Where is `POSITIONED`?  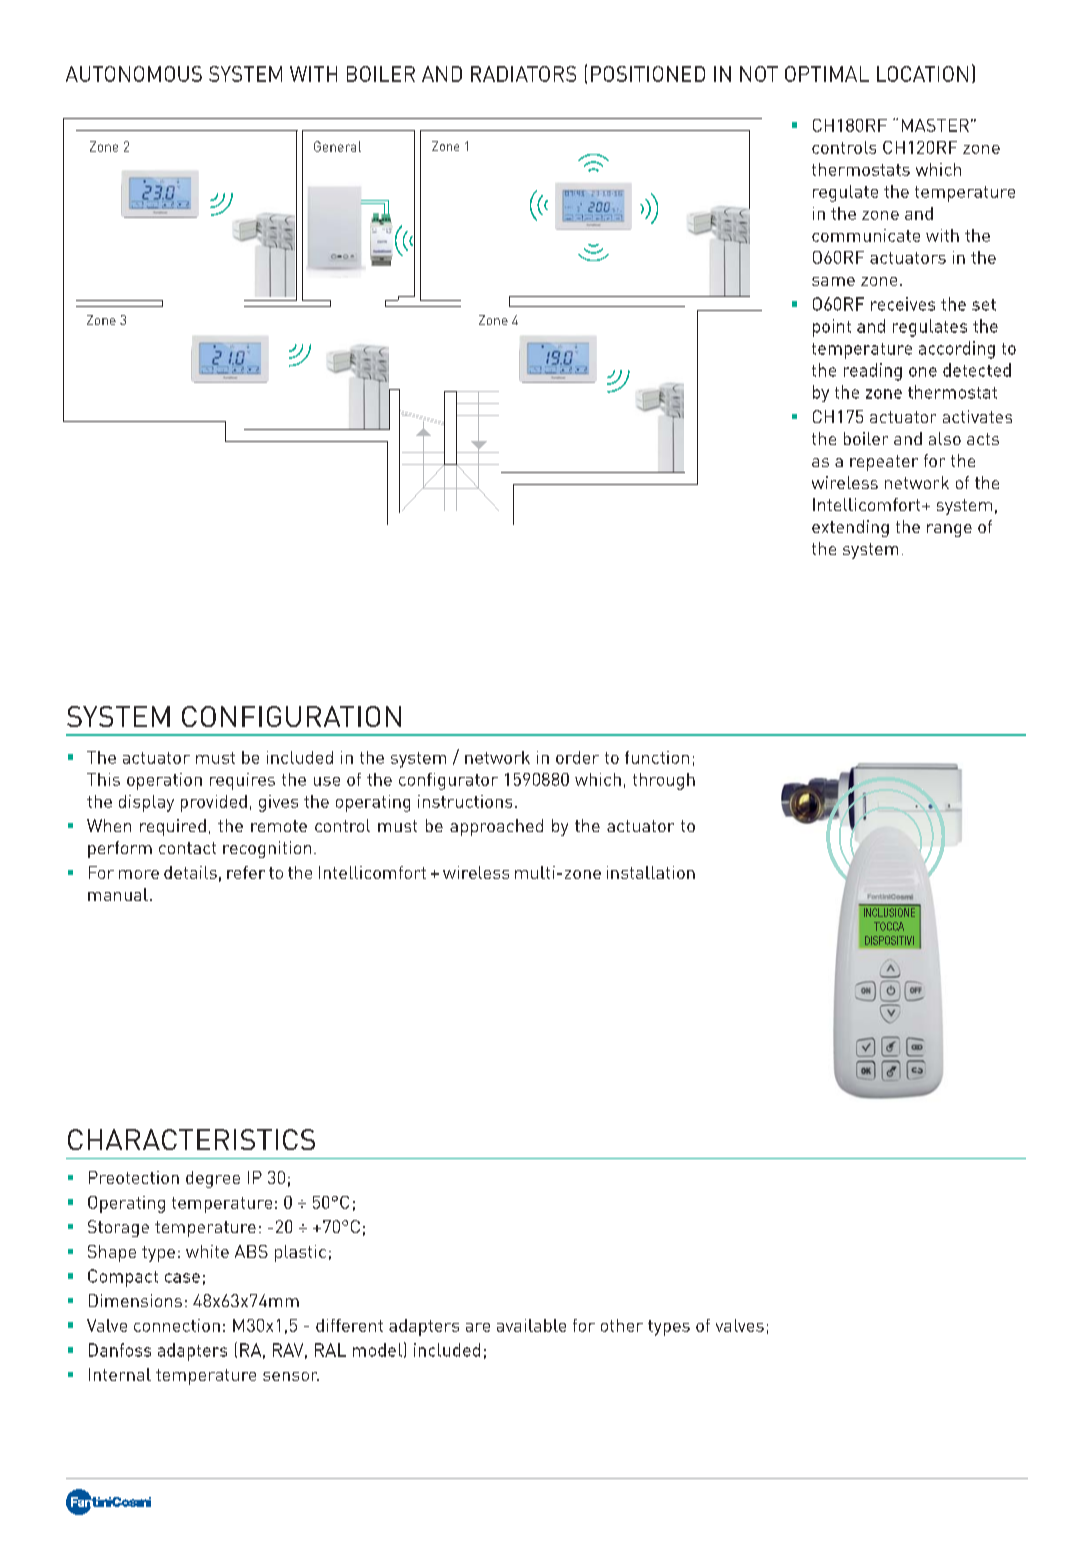 POSITIONED is located at coordinates (648, 74).
